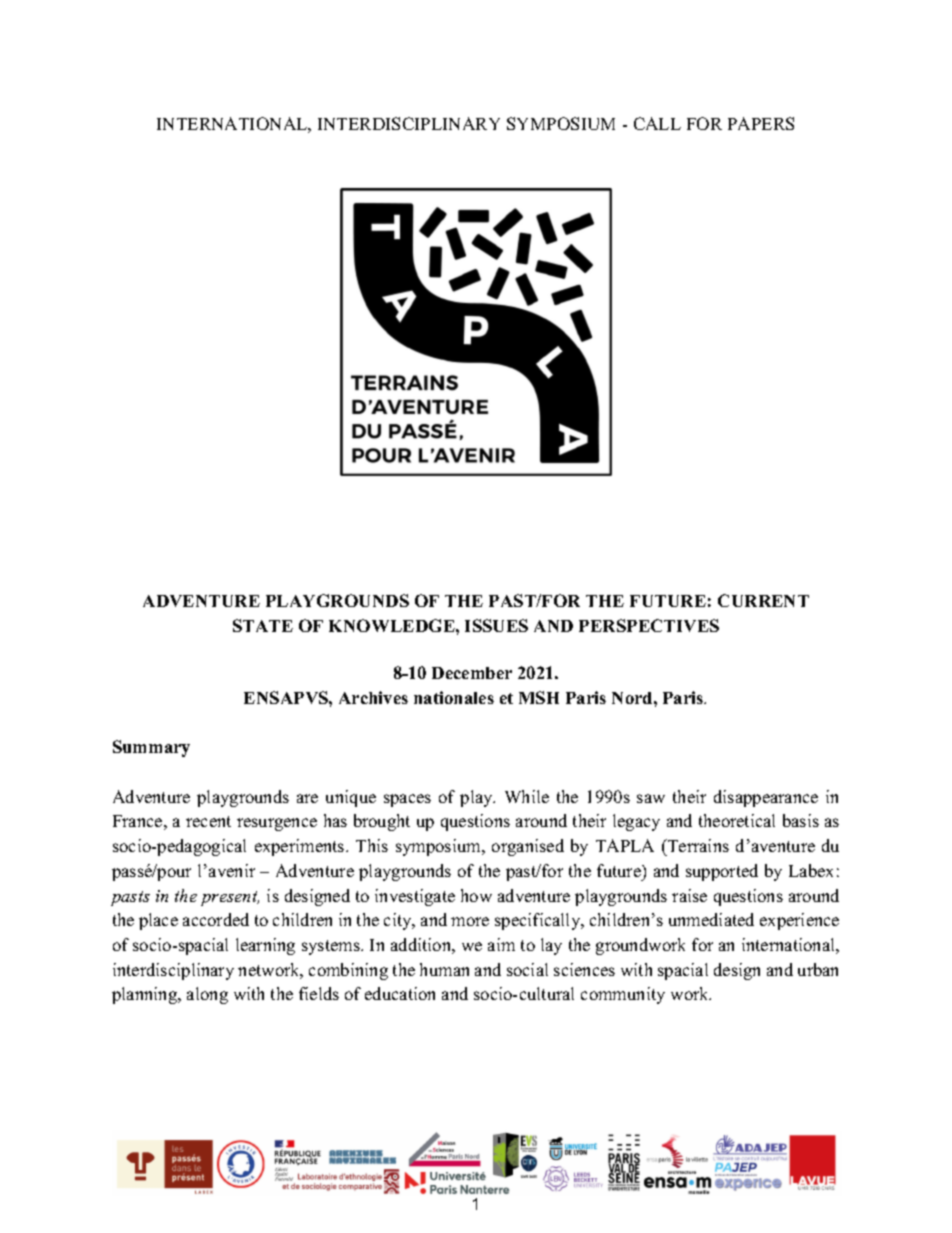 This document has height=1233, width=952. Describe the element at coordinates (207, 995) in the document. I see `along` at that location.
